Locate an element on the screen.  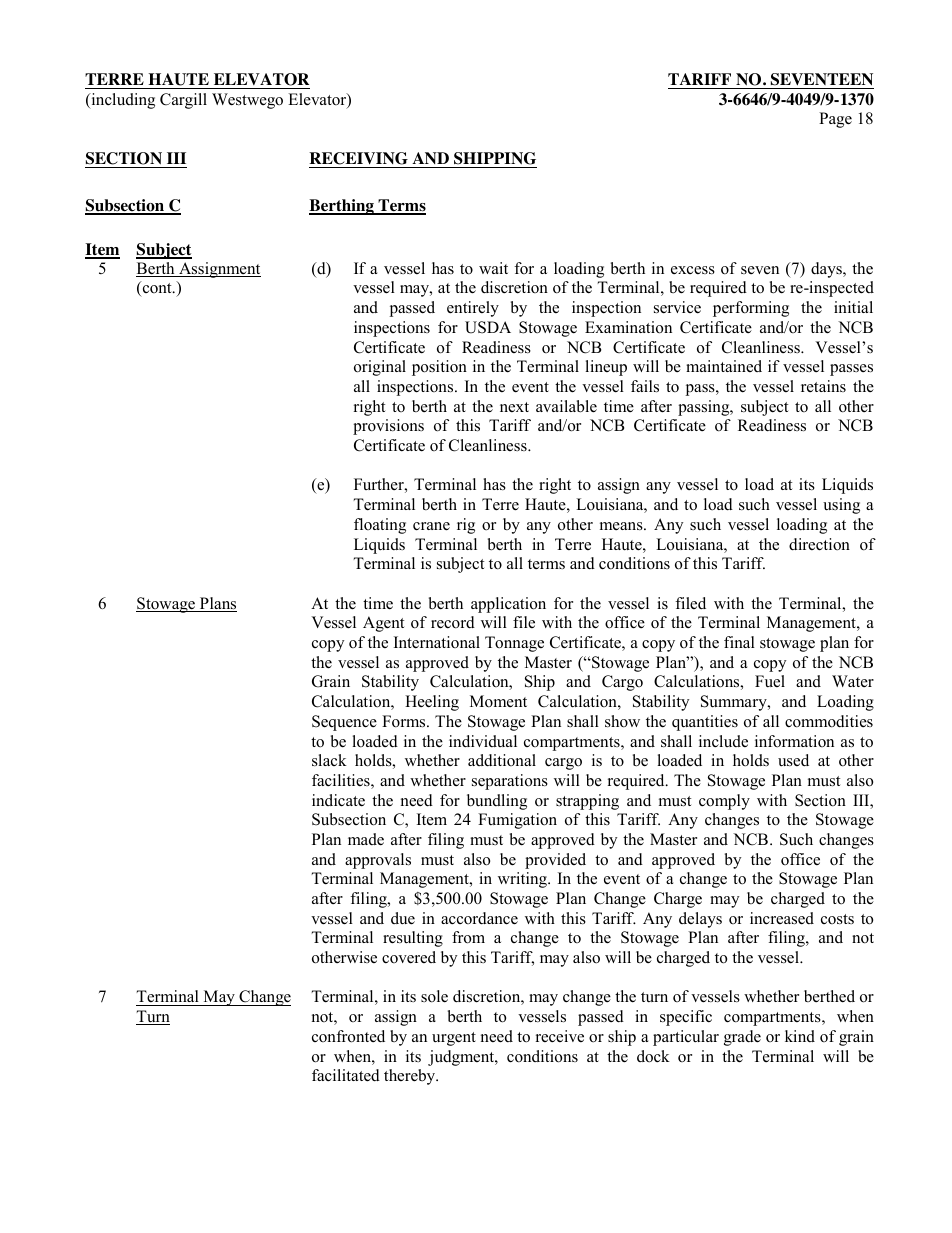
RECEIVING is located at coordinates (359, 160).
